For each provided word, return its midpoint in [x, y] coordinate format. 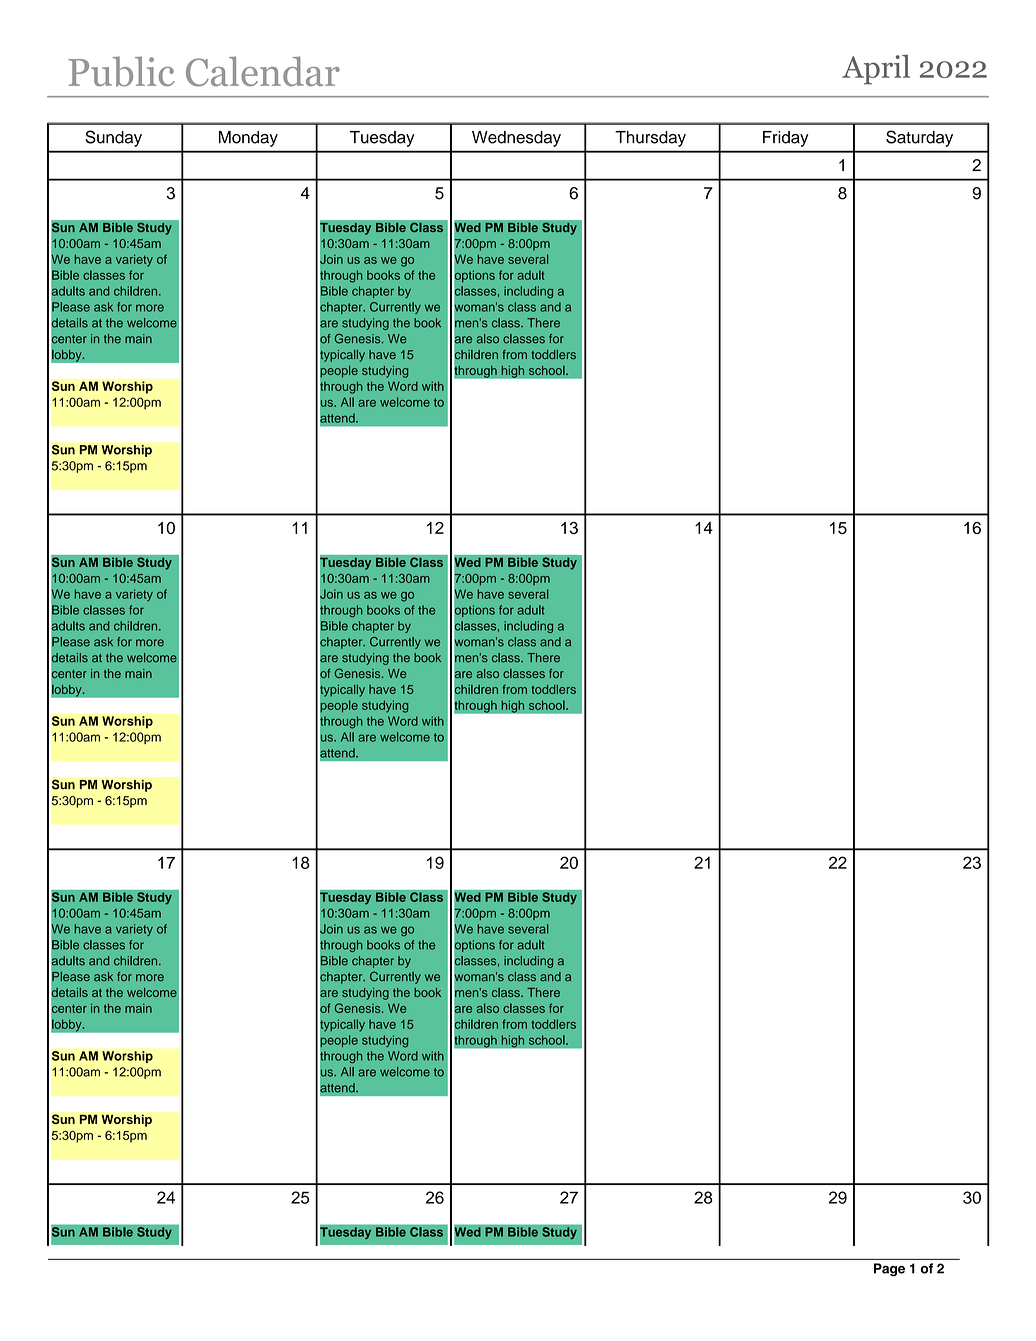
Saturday [919, 138]
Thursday [650, 139]
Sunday [113, 138]
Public [121, 71]
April [876, 70]
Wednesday [516, 139]
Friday [786, 139]
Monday [248, 139]
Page [889, 1270]
